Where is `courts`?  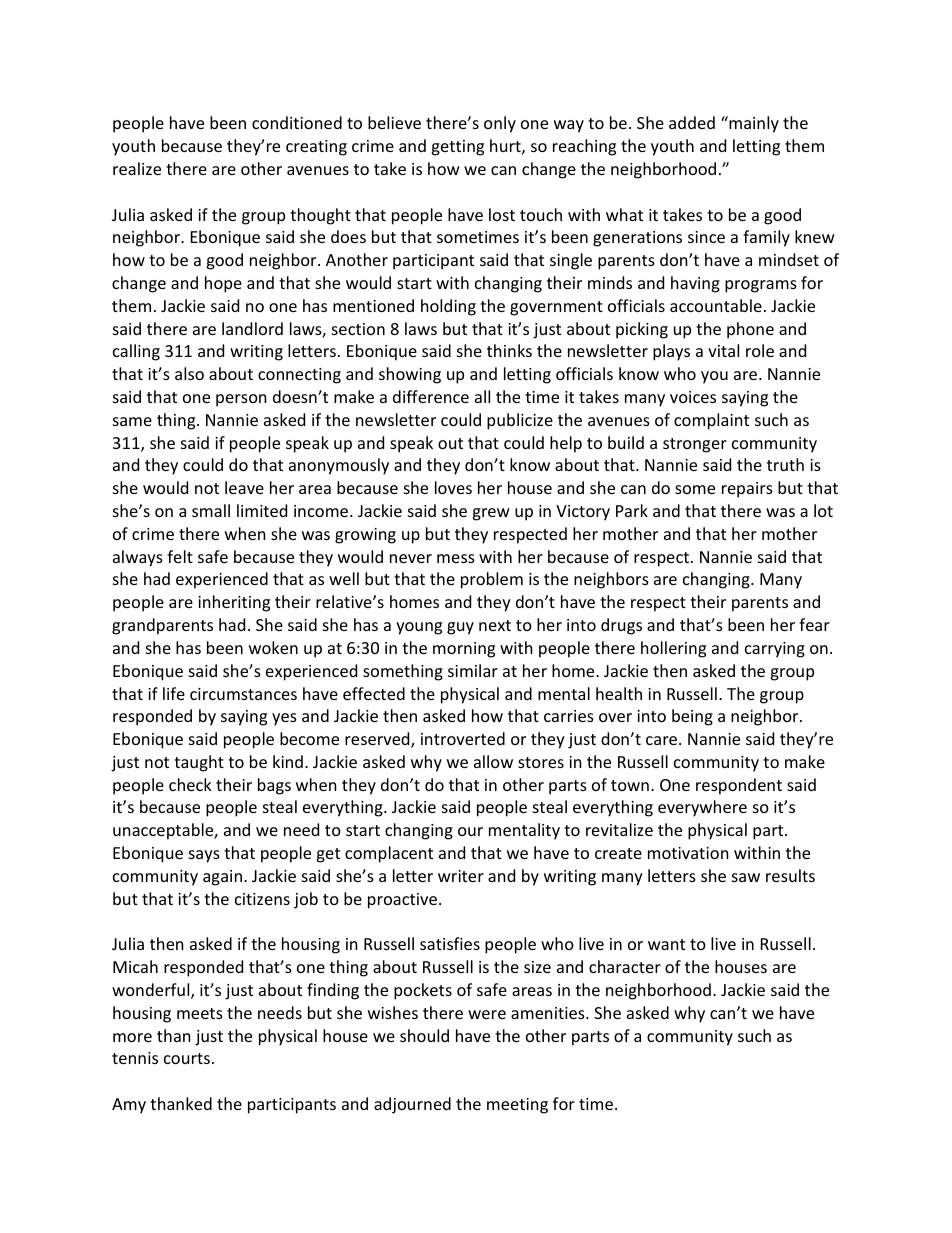 courts is located at coordinates (187, 1058).
